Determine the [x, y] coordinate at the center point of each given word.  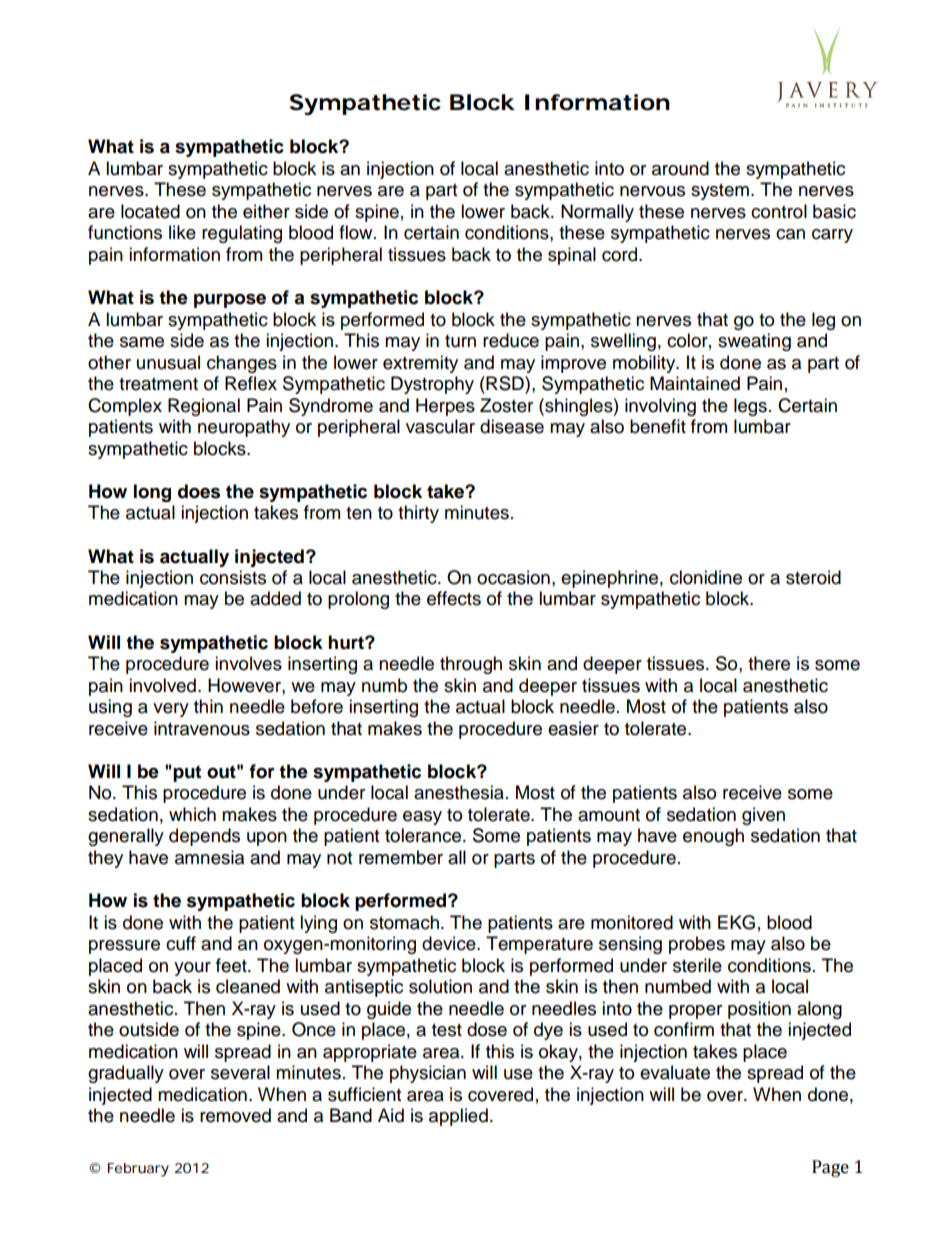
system [720, 192]
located [150, 211]
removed [235, 1115]
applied [458, 1117]
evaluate [675, 1072]
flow [357, 232]
